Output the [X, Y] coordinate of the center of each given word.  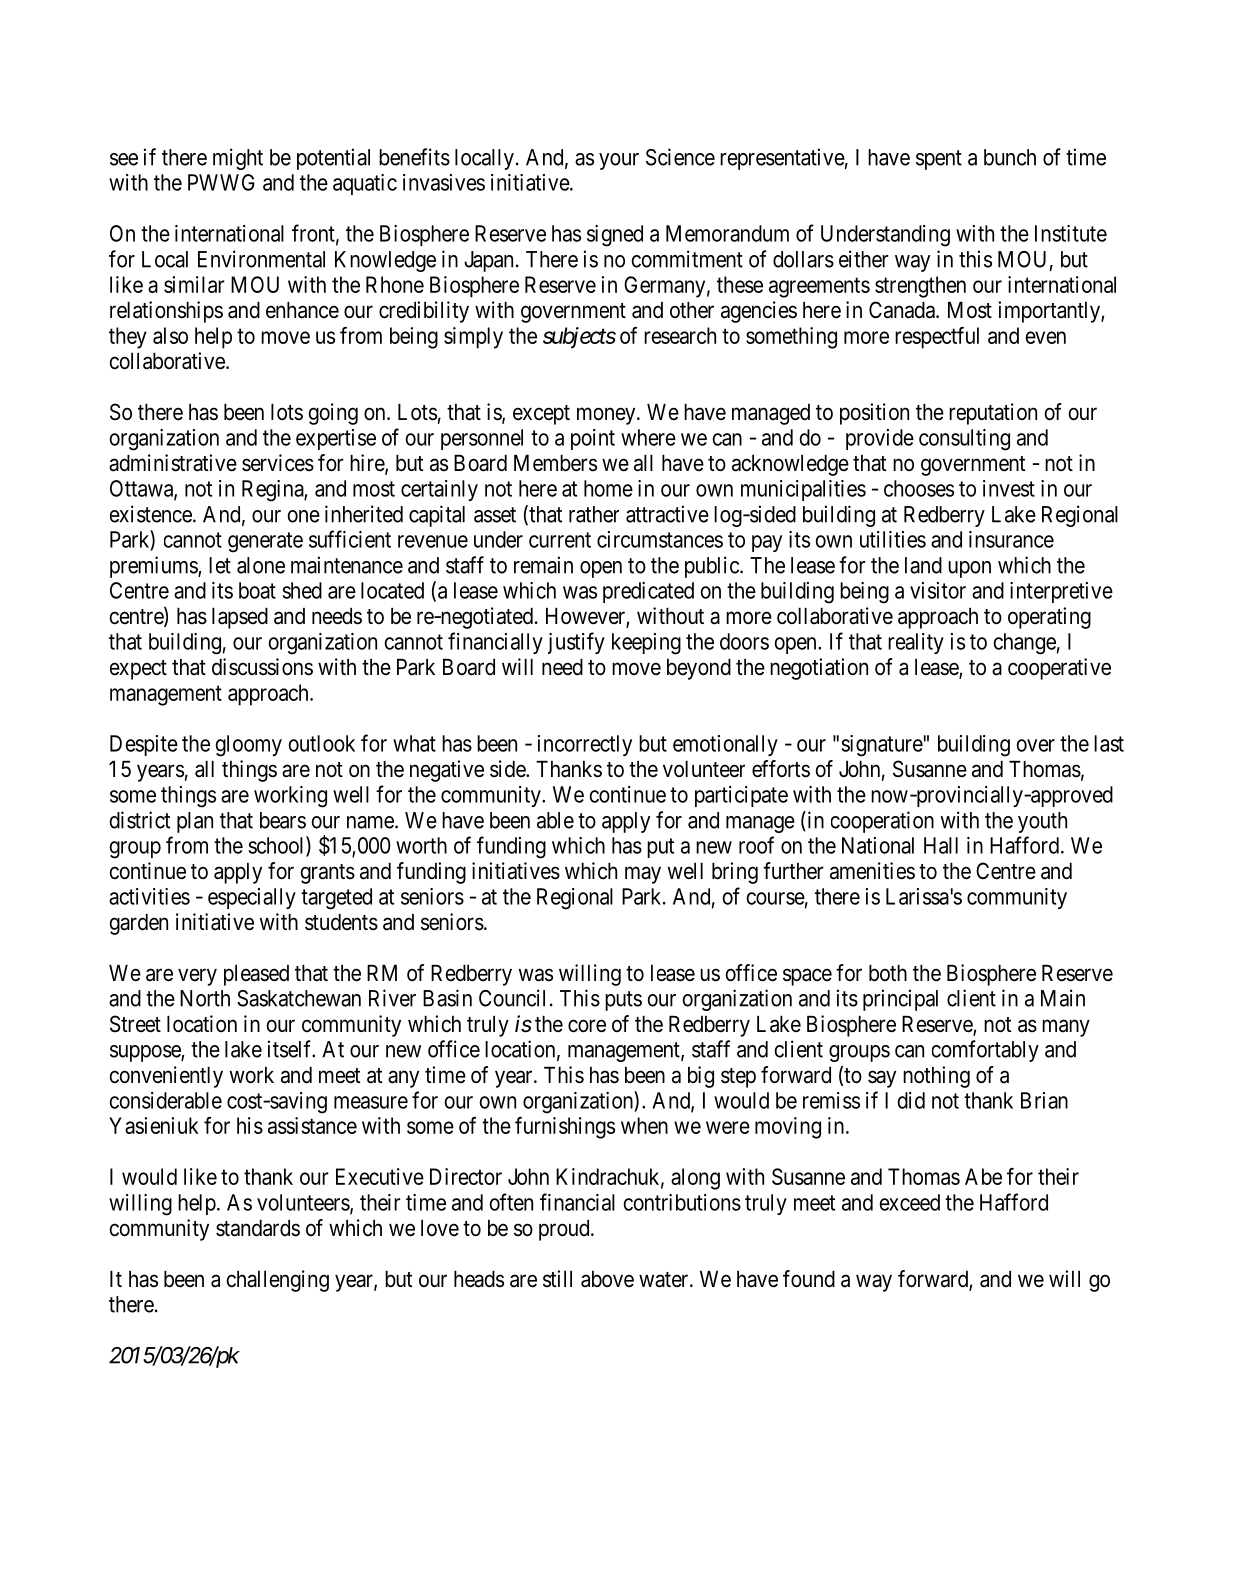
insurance [1011, 539]
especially [252, 898]
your [619, 161]
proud [565, 1230]
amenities [872, 871]
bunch [1010, 157]
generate [265, 542]
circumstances [660, 539]
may [643, 875]
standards [258, 1228]
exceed [909, 1202]
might [238, 159]
